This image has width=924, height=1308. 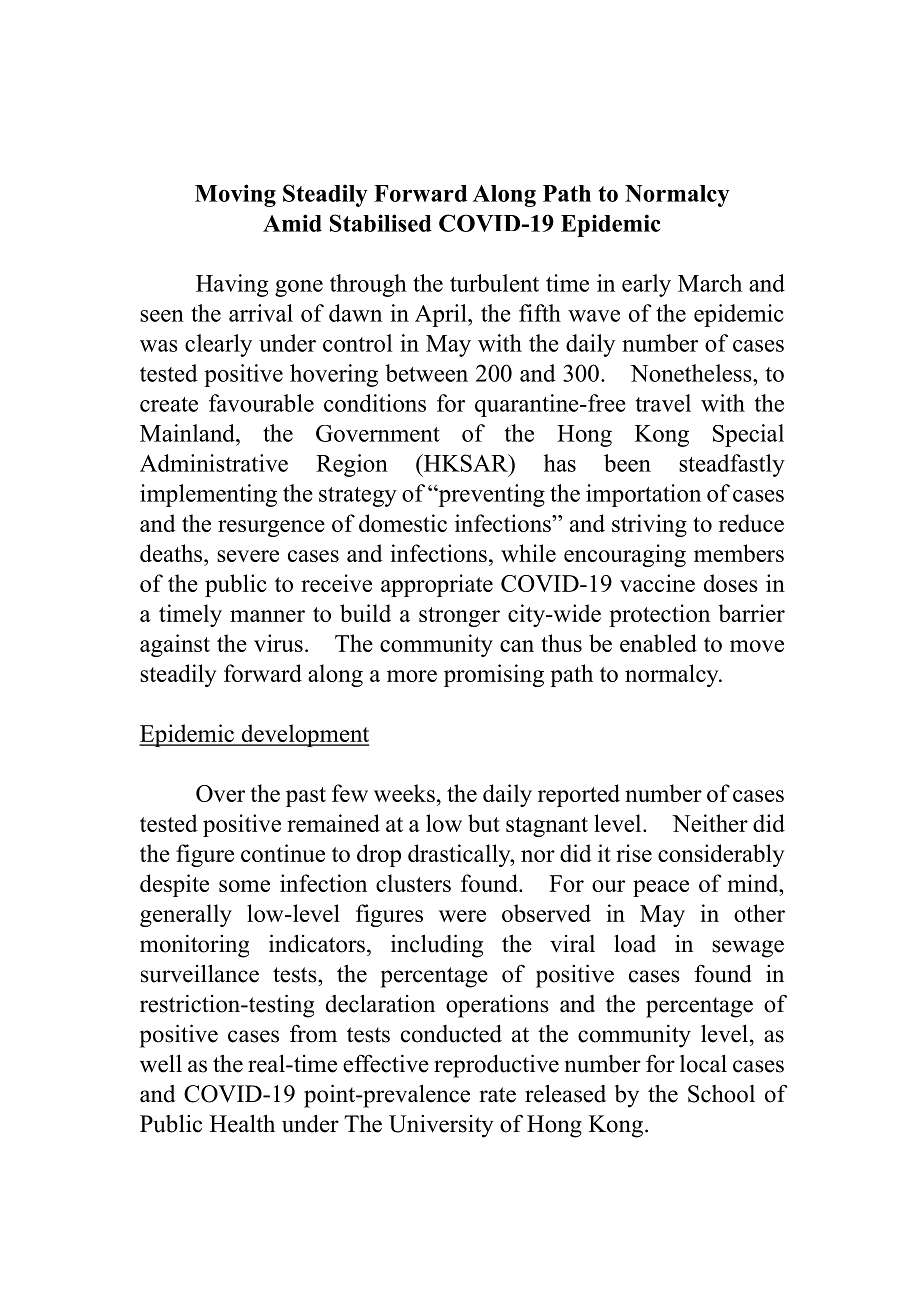 I want to click on severe, so click(x=248, y=556).
